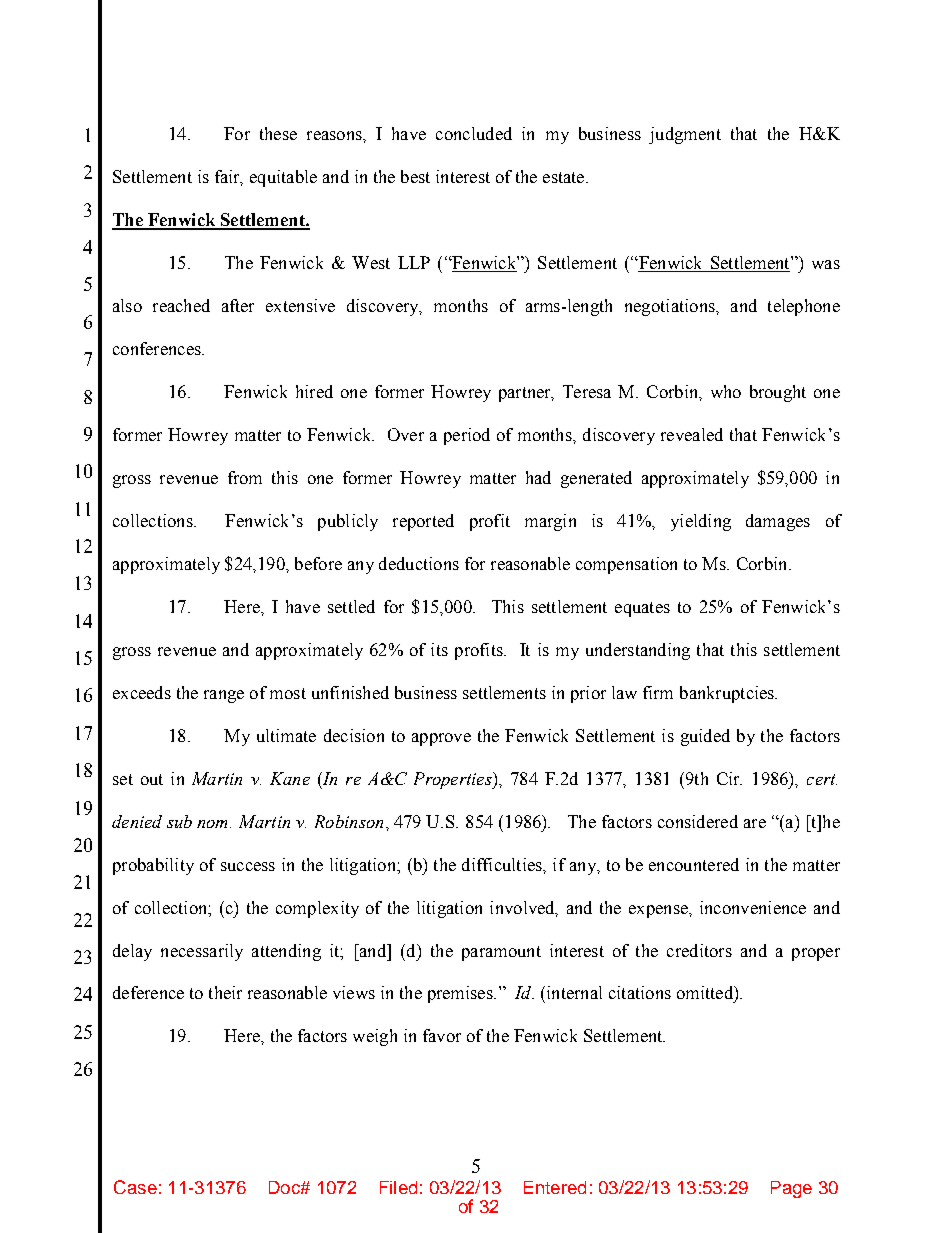  I want to click on equitable, so click(283, 178).
